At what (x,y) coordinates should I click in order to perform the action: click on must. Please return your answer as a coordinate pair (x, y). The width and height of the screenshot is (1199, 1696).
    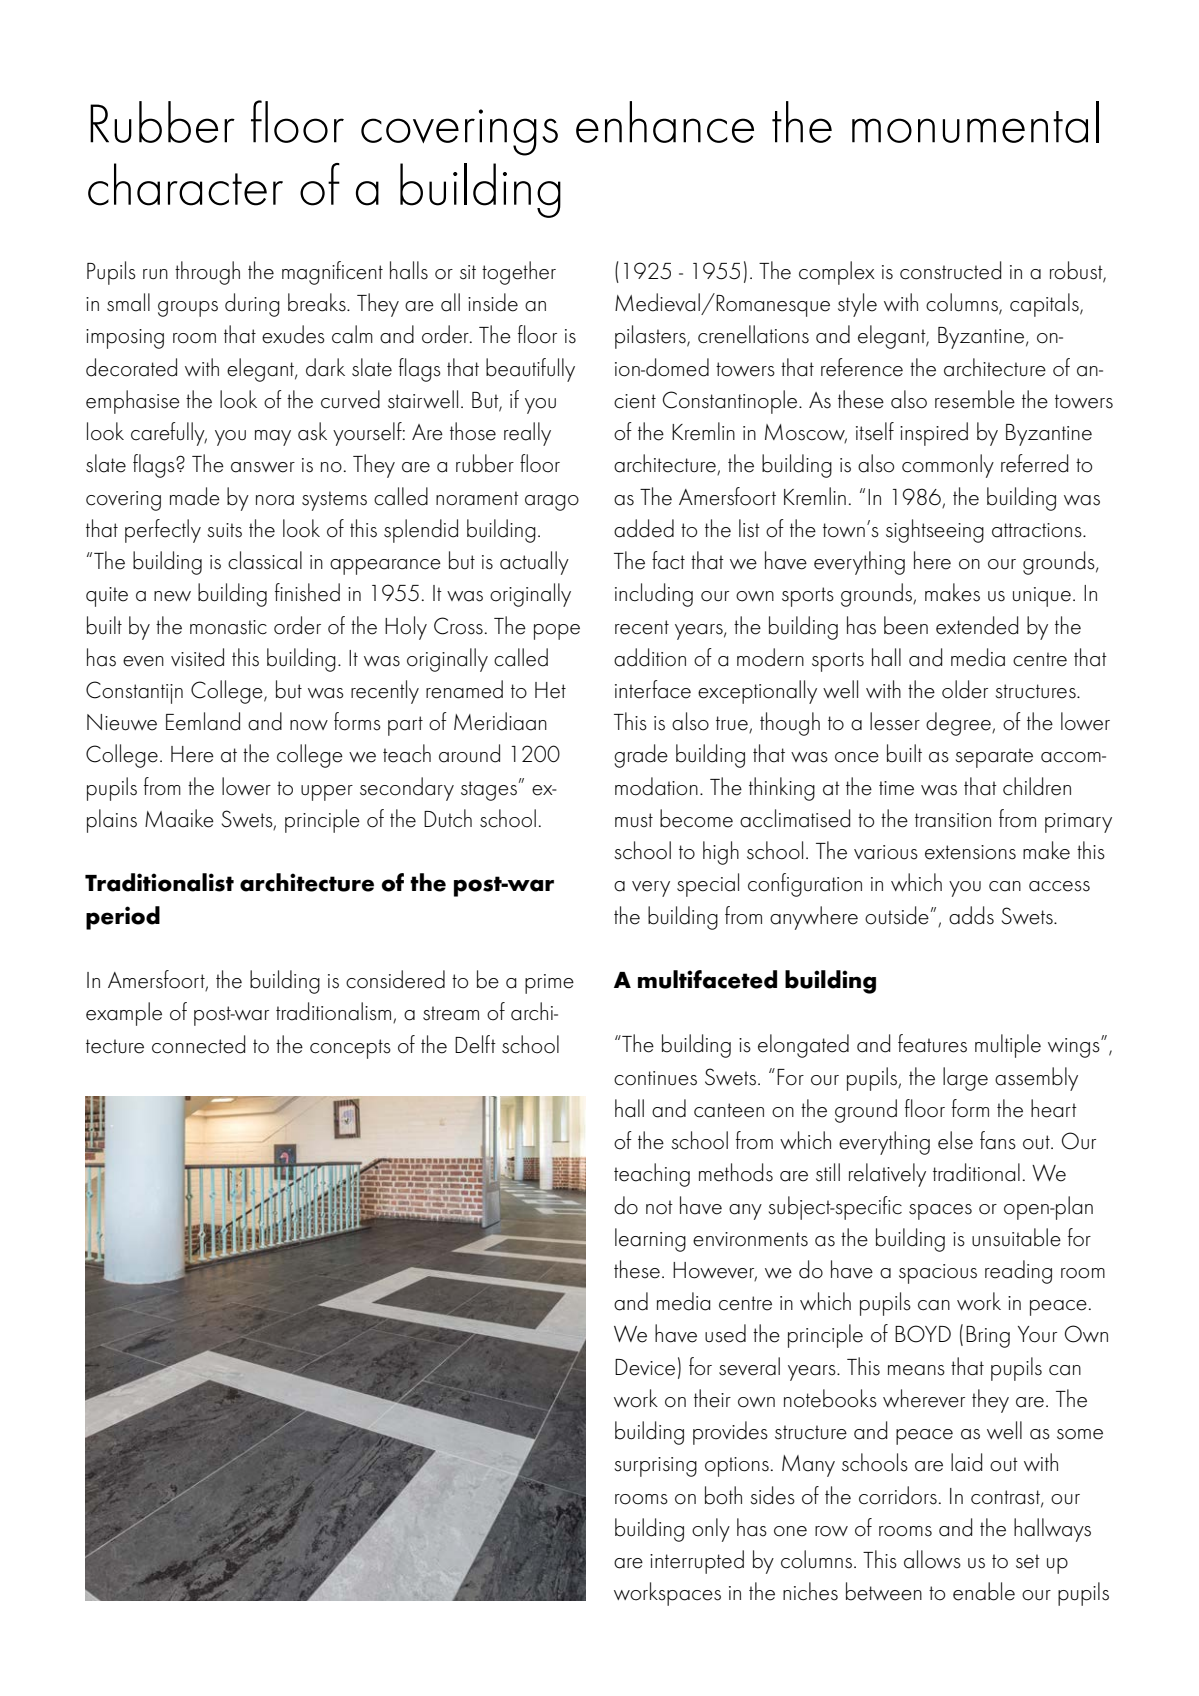
    Looking at the image, I should click on (634, 820).
